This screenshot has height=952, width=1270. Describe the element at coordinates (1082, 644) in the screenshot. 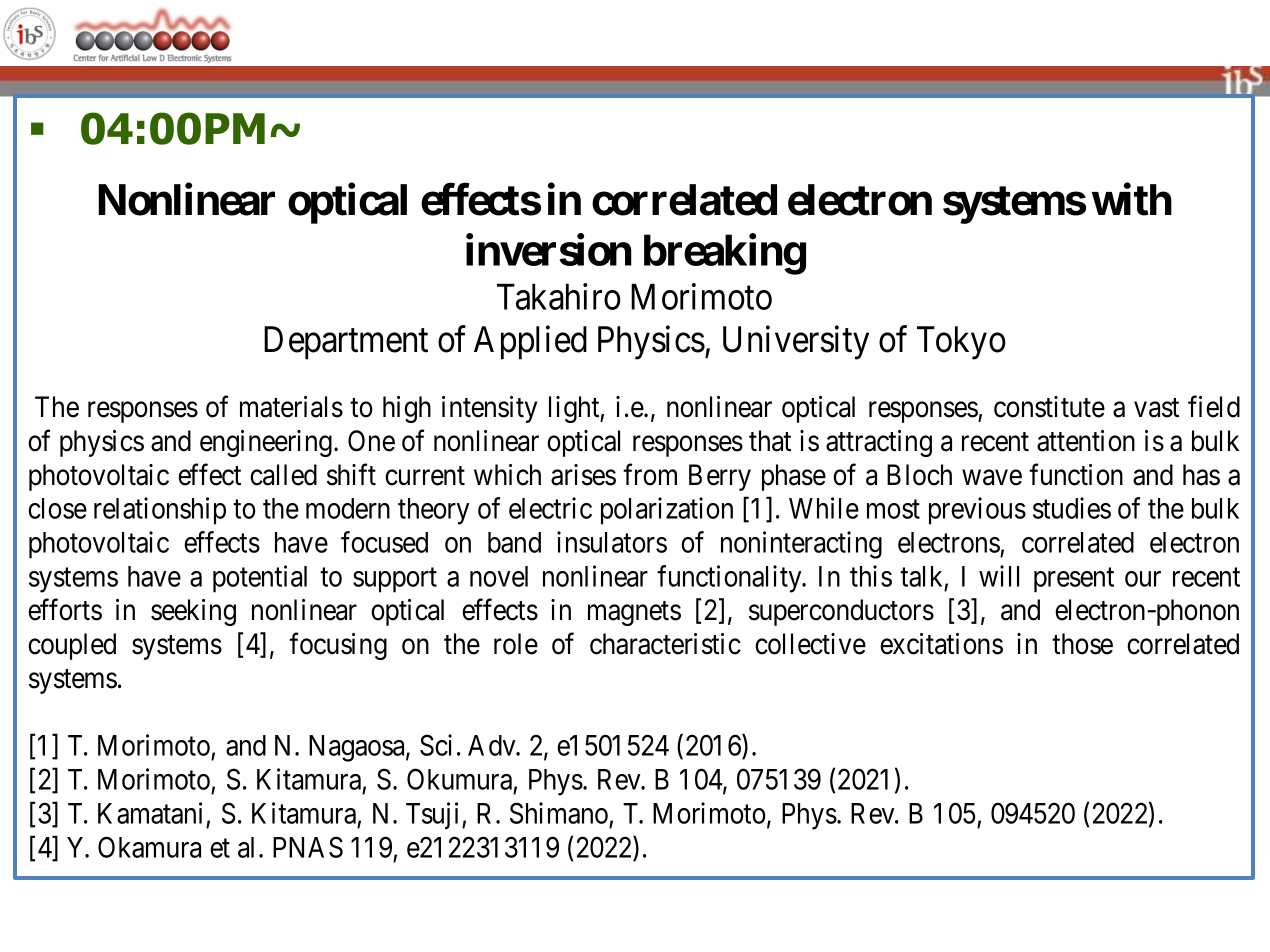

I see `those` at that location.
